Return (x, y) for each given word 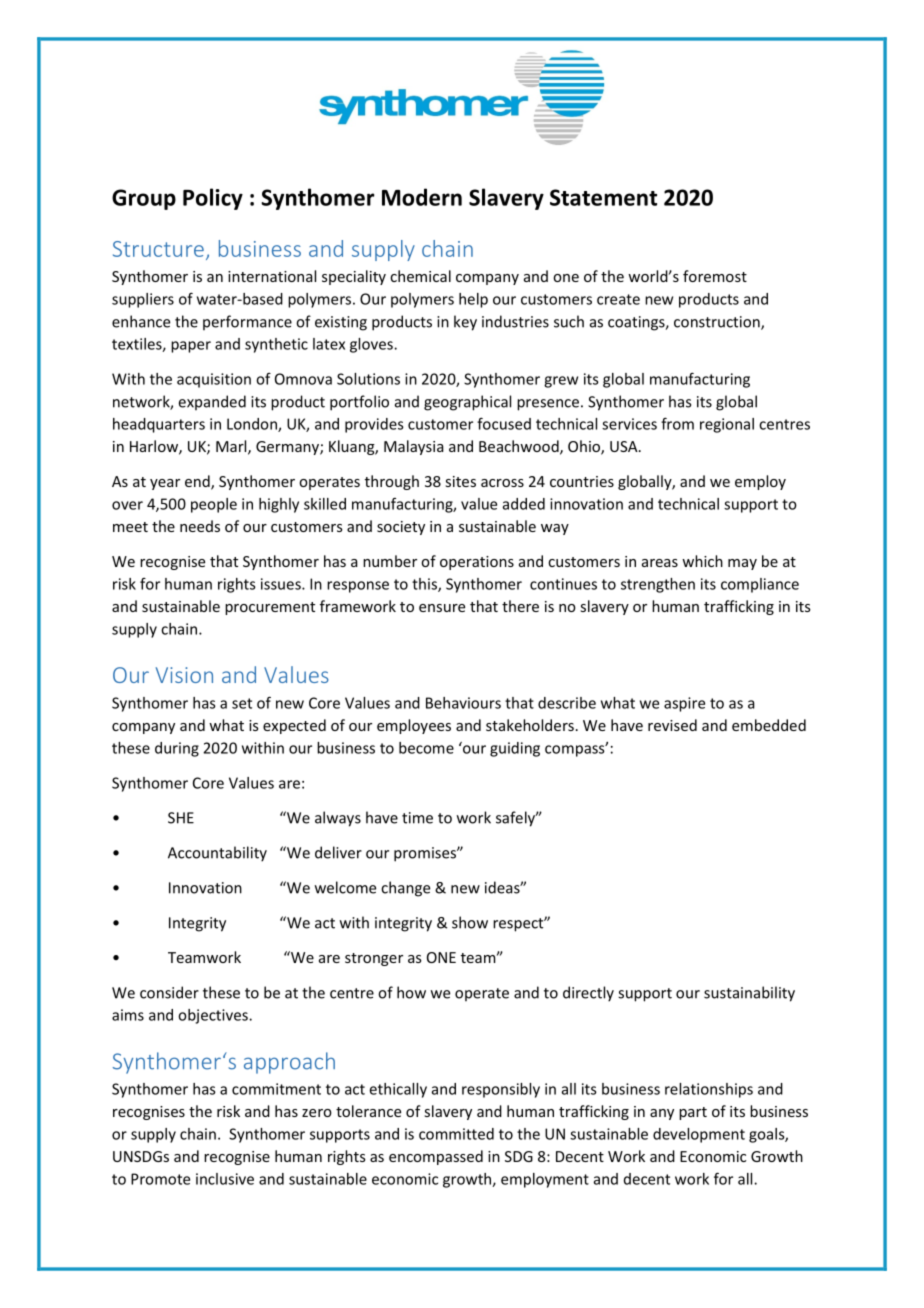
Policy (213, 199)
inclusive (225, 1179)
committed (456, 1134)
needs (200, 526)
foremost (715, 276)
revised (672, 725)
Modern (422, 197)
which (702, 561)
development (699, 1135)
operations (477, 563)
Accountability (217, 854)
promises (426, 854)
